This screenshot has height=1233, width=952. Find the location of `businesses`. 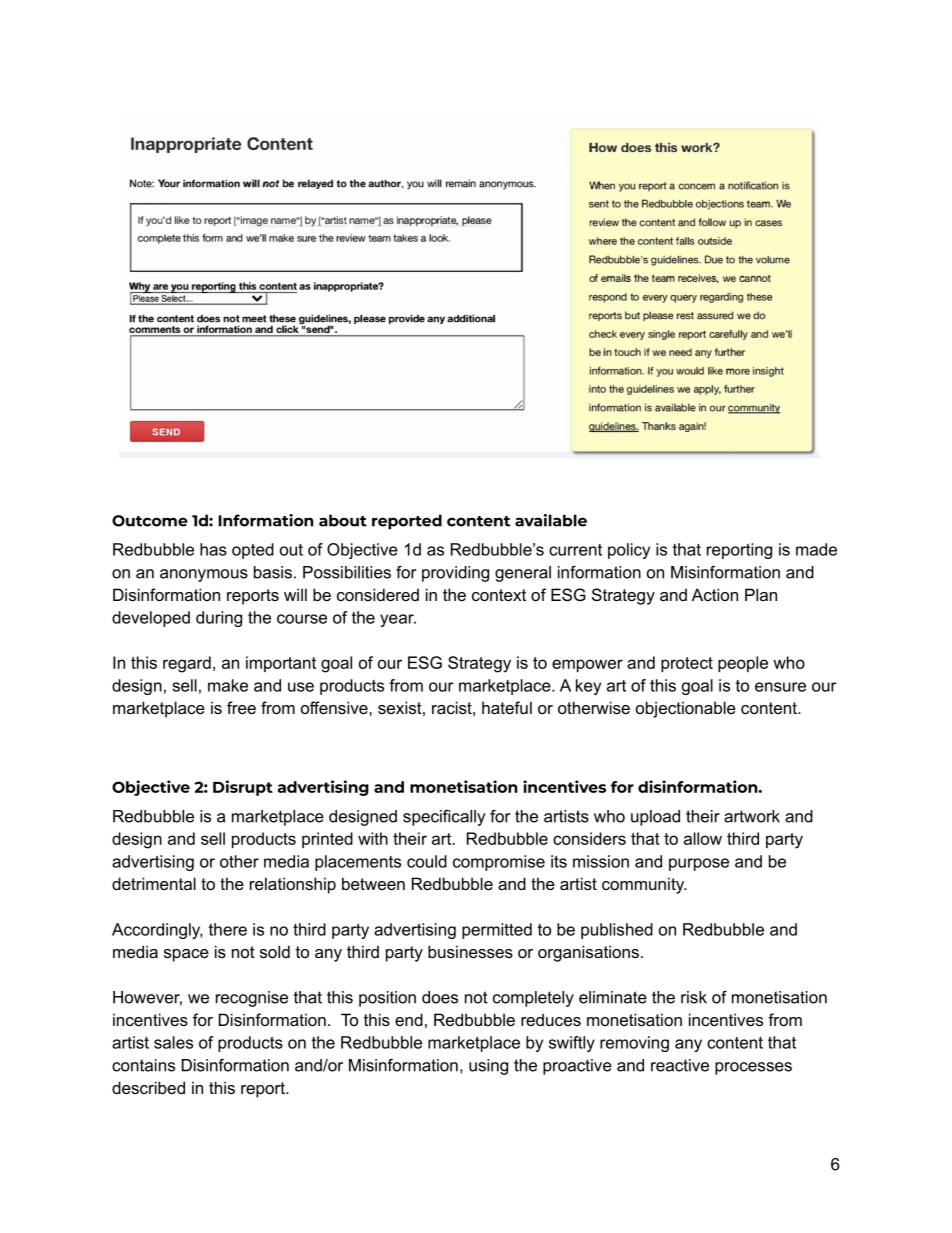

businesses is located at coordinates (470, 951).
